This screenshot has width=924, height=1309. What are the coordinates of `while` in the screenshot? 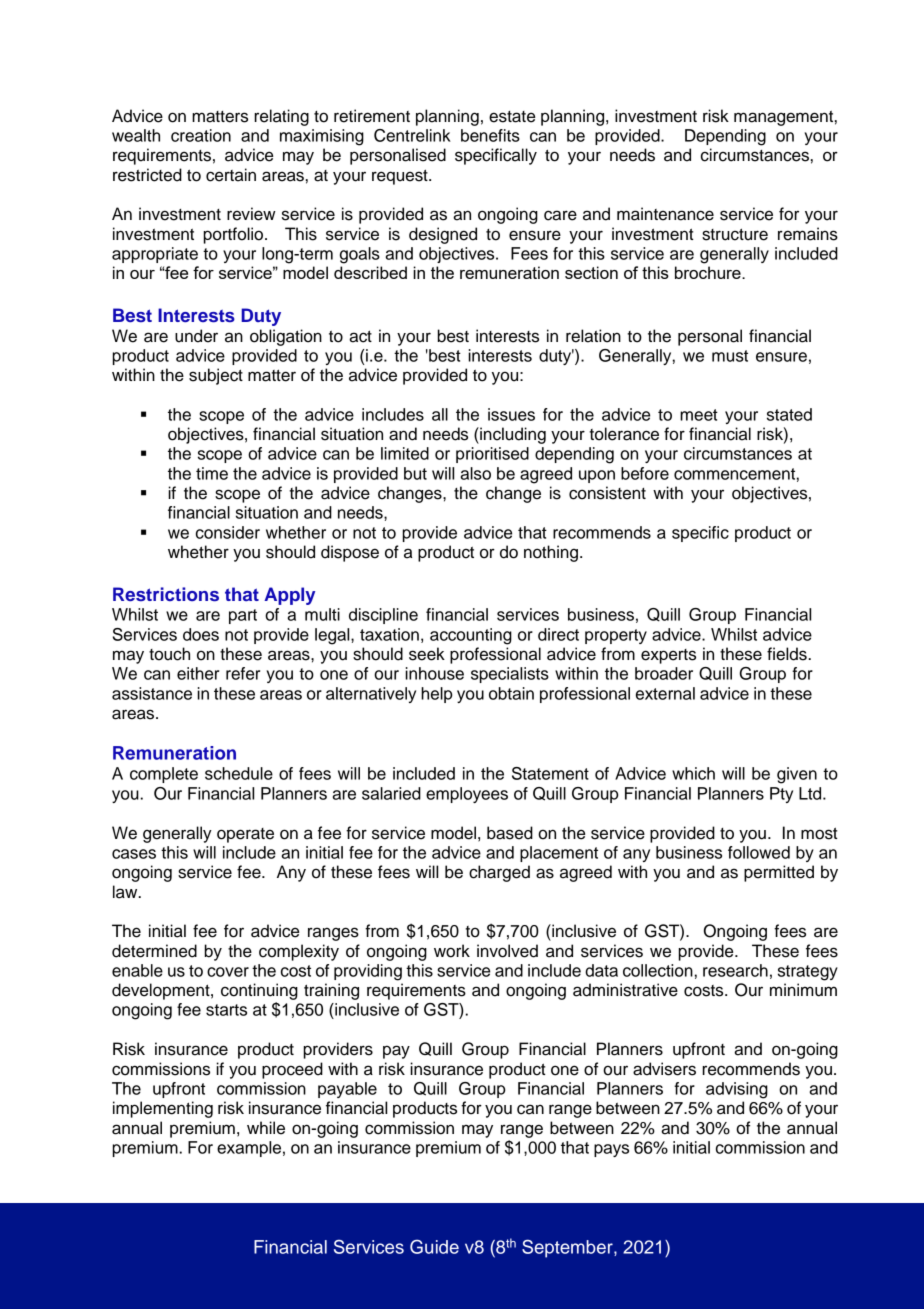 It's located at (266, 1128).
